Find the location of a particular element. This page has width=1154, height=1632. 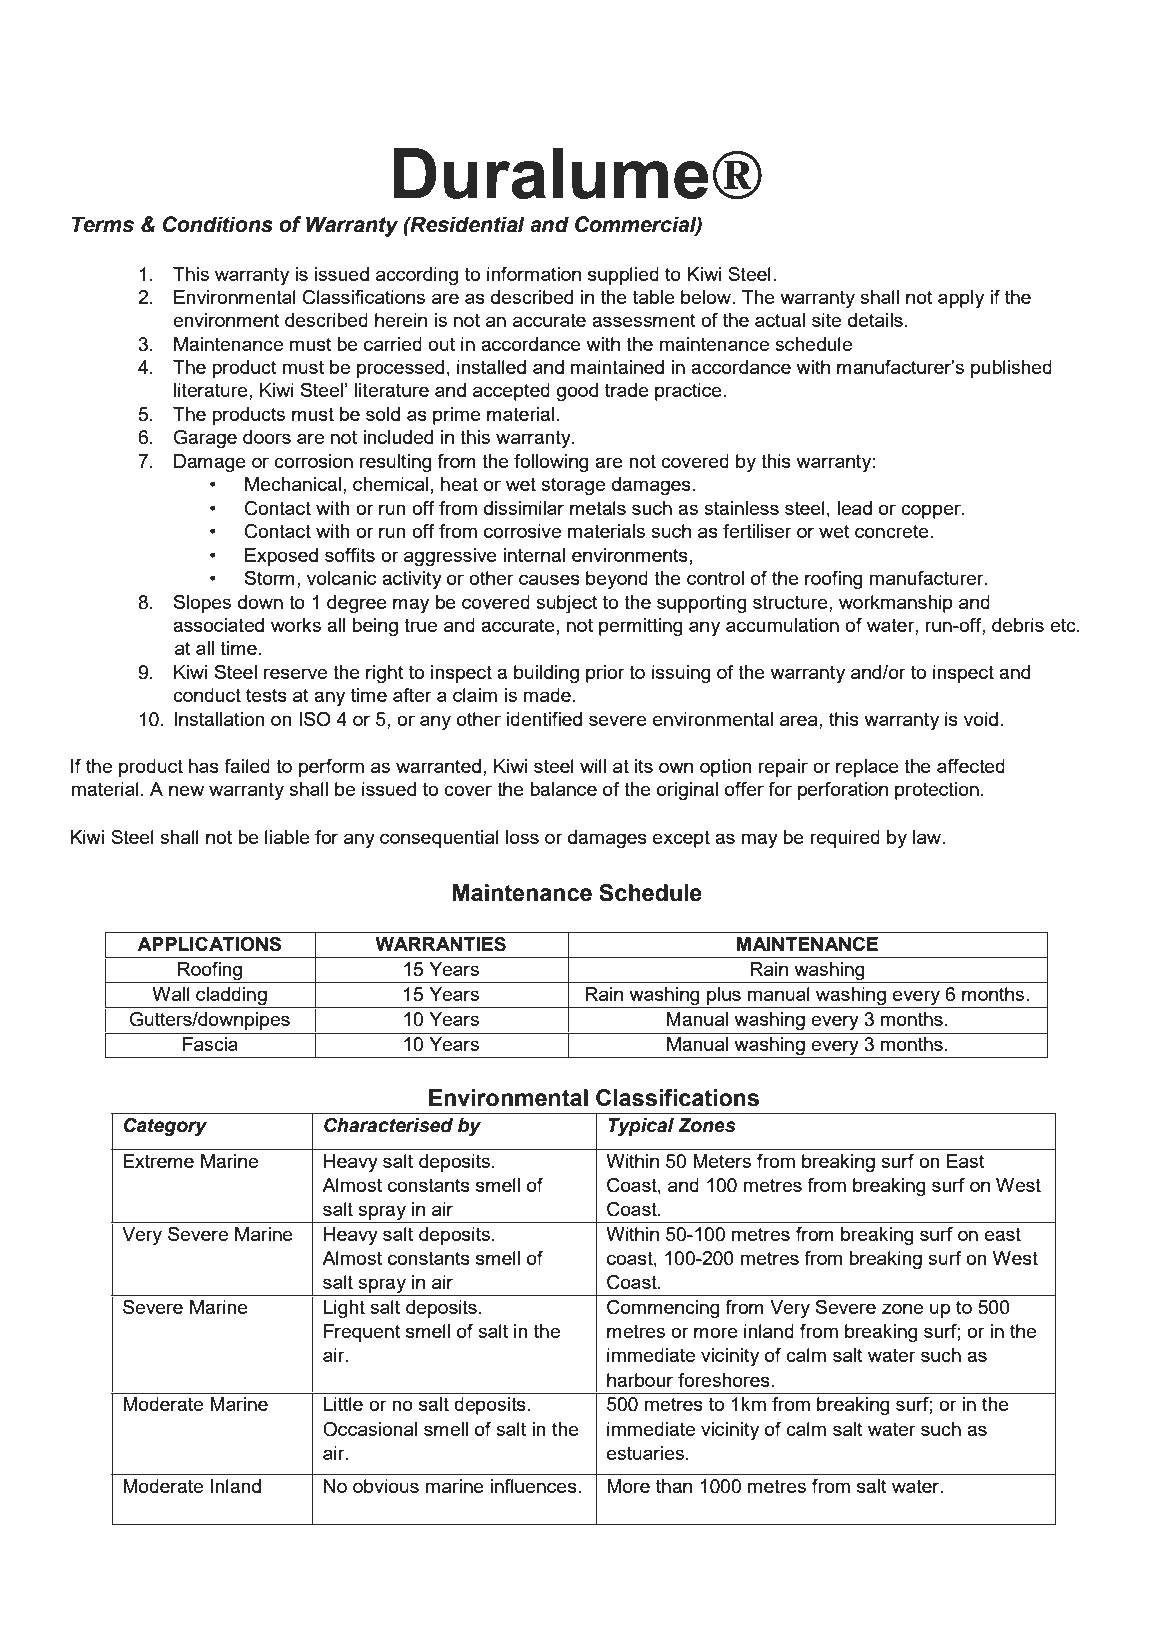

law is located at coordinates (928, 837).
